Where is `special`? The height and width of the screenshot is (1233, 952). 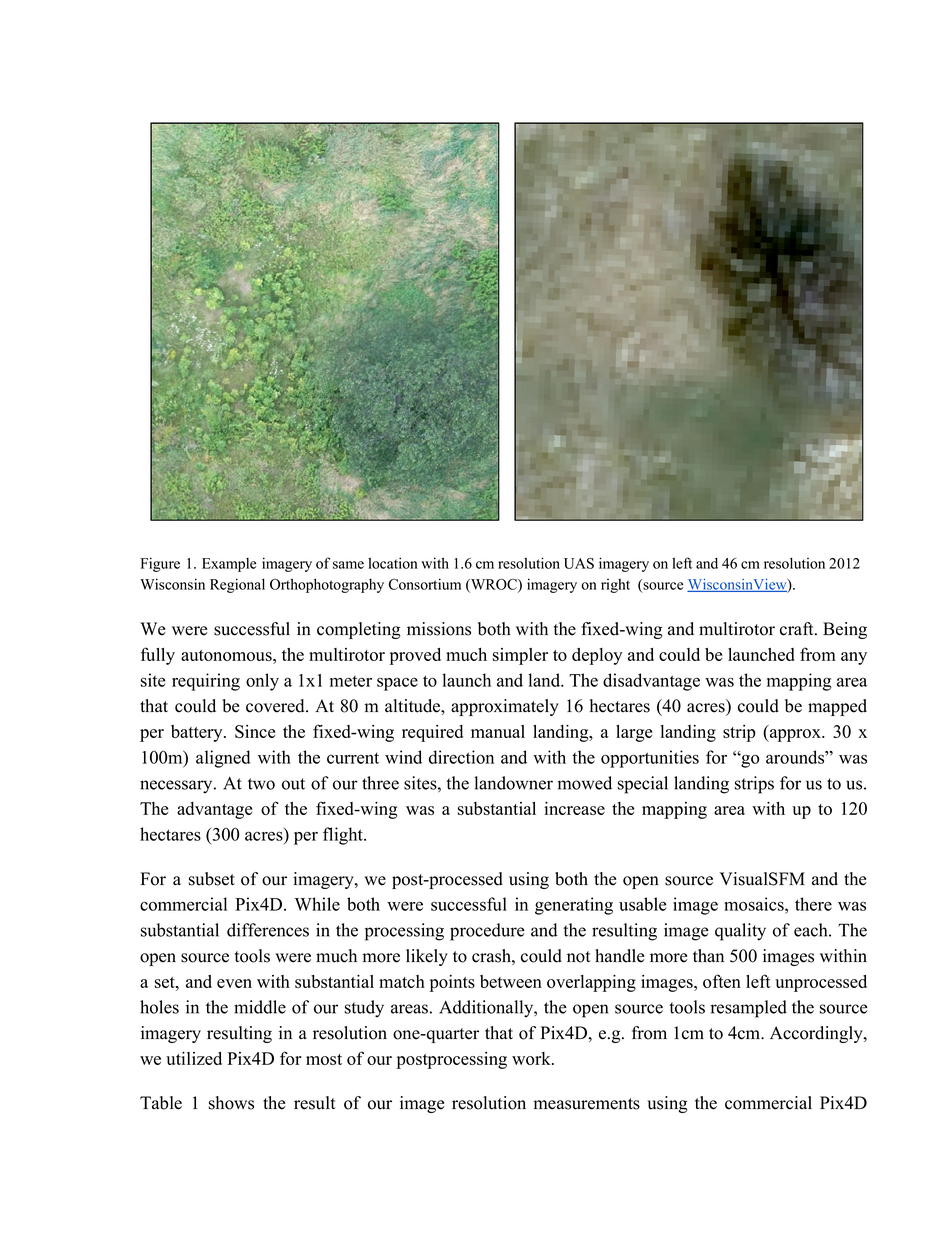
special is located at coordinates (643, 785).
